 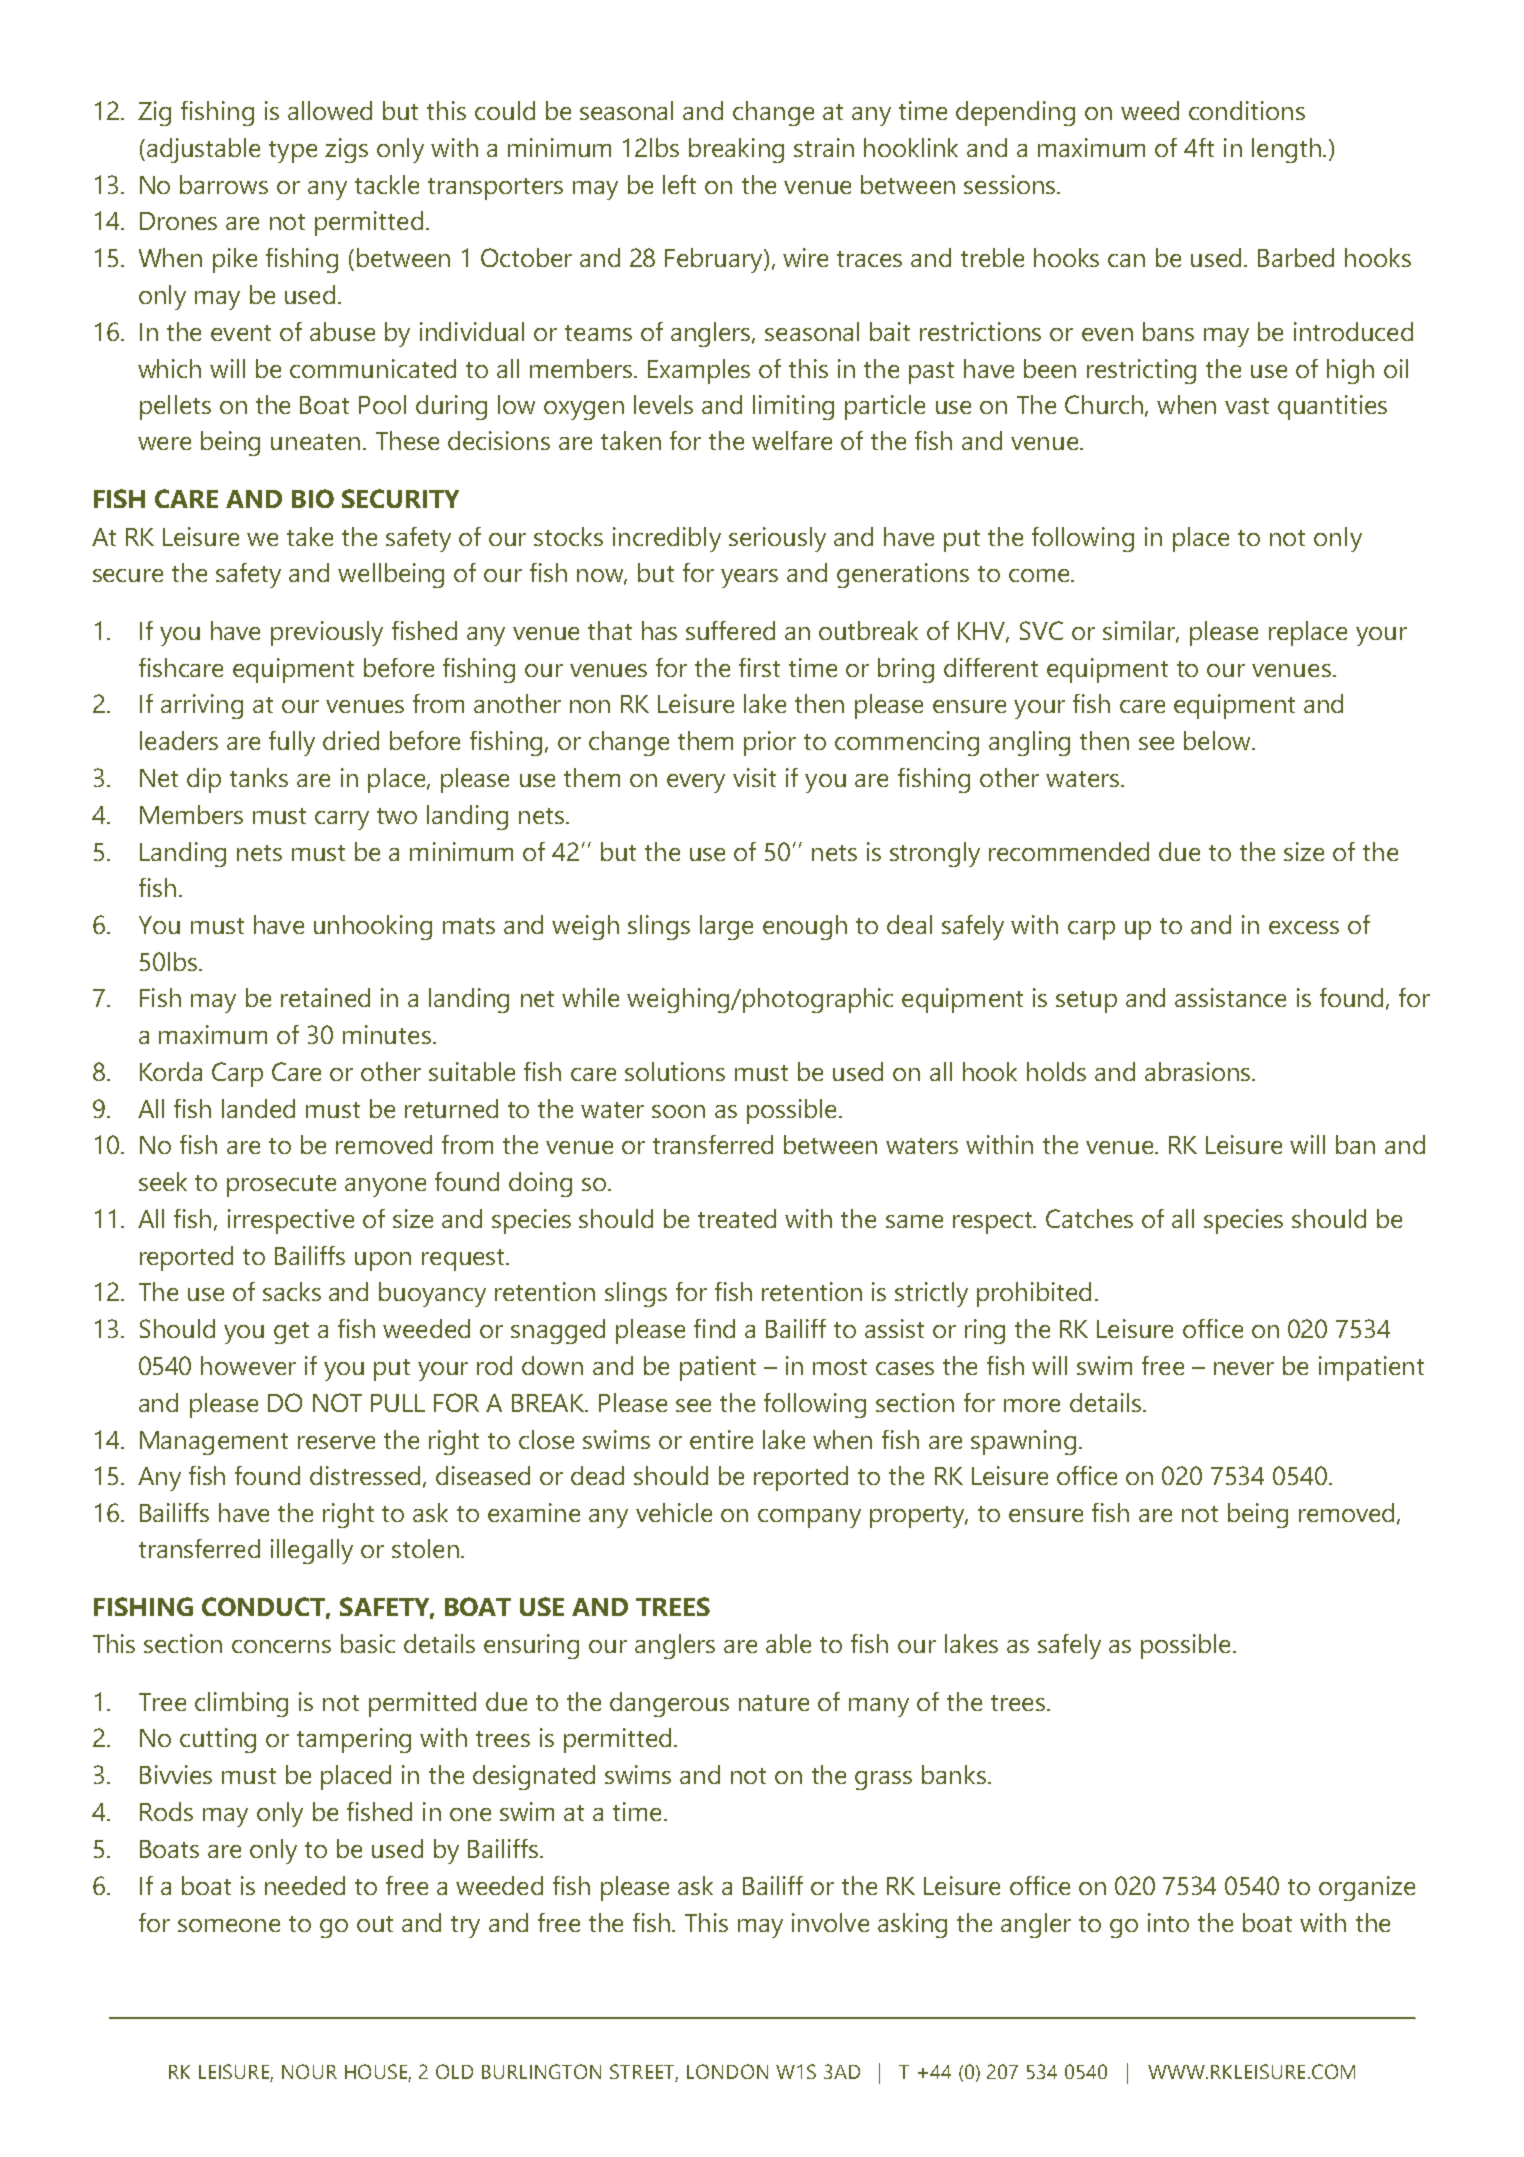 I want to click on BIO, so click(x=313, y=498).
